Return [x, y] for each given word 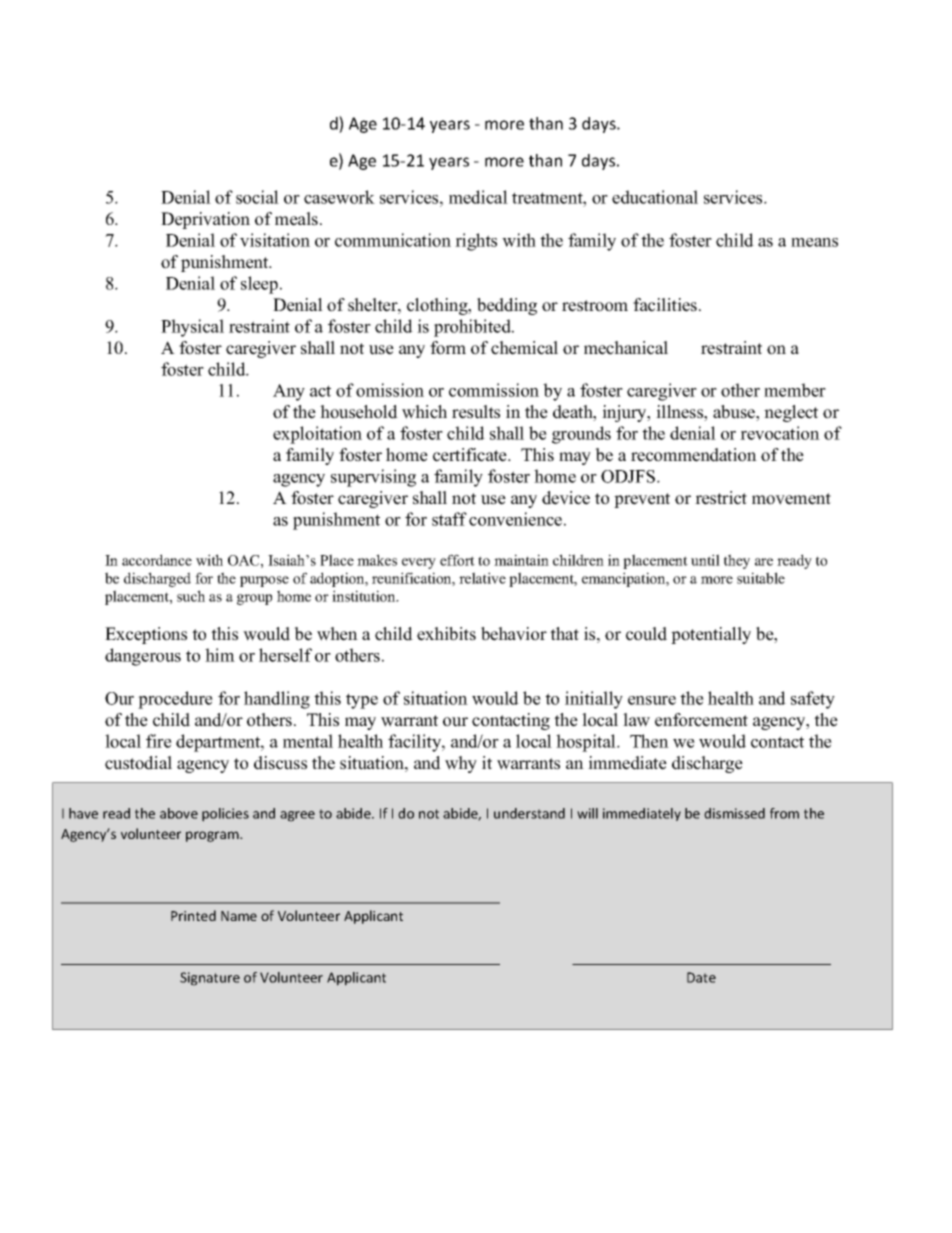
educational [655, 197]
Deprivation [205, 220]
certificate [471, 455]
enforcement [701, 720]
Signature [210, 979]
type [362, 701]
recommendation [694, 455]
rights [476, 242]
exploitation [317, 435]
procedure [175, 700]
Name [239, 916]
